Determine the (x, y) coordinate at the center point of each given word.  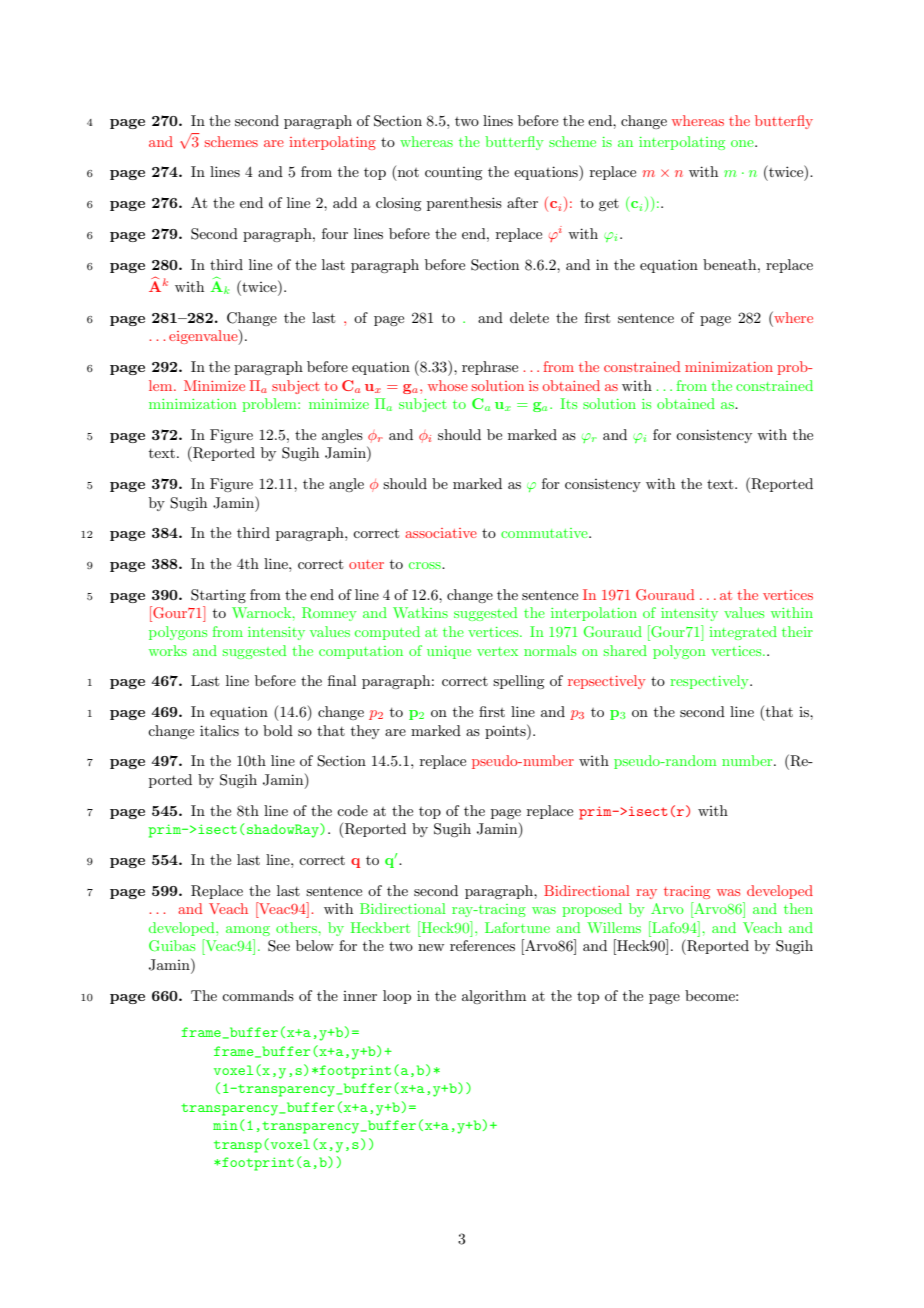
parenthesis (464, 204)
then (798, 908)
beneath (731, 264)
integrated (743, 633)
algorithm (494, 997)
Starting (218, 596)
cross (426, 565)
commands (258, 995)
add (345, 202)
